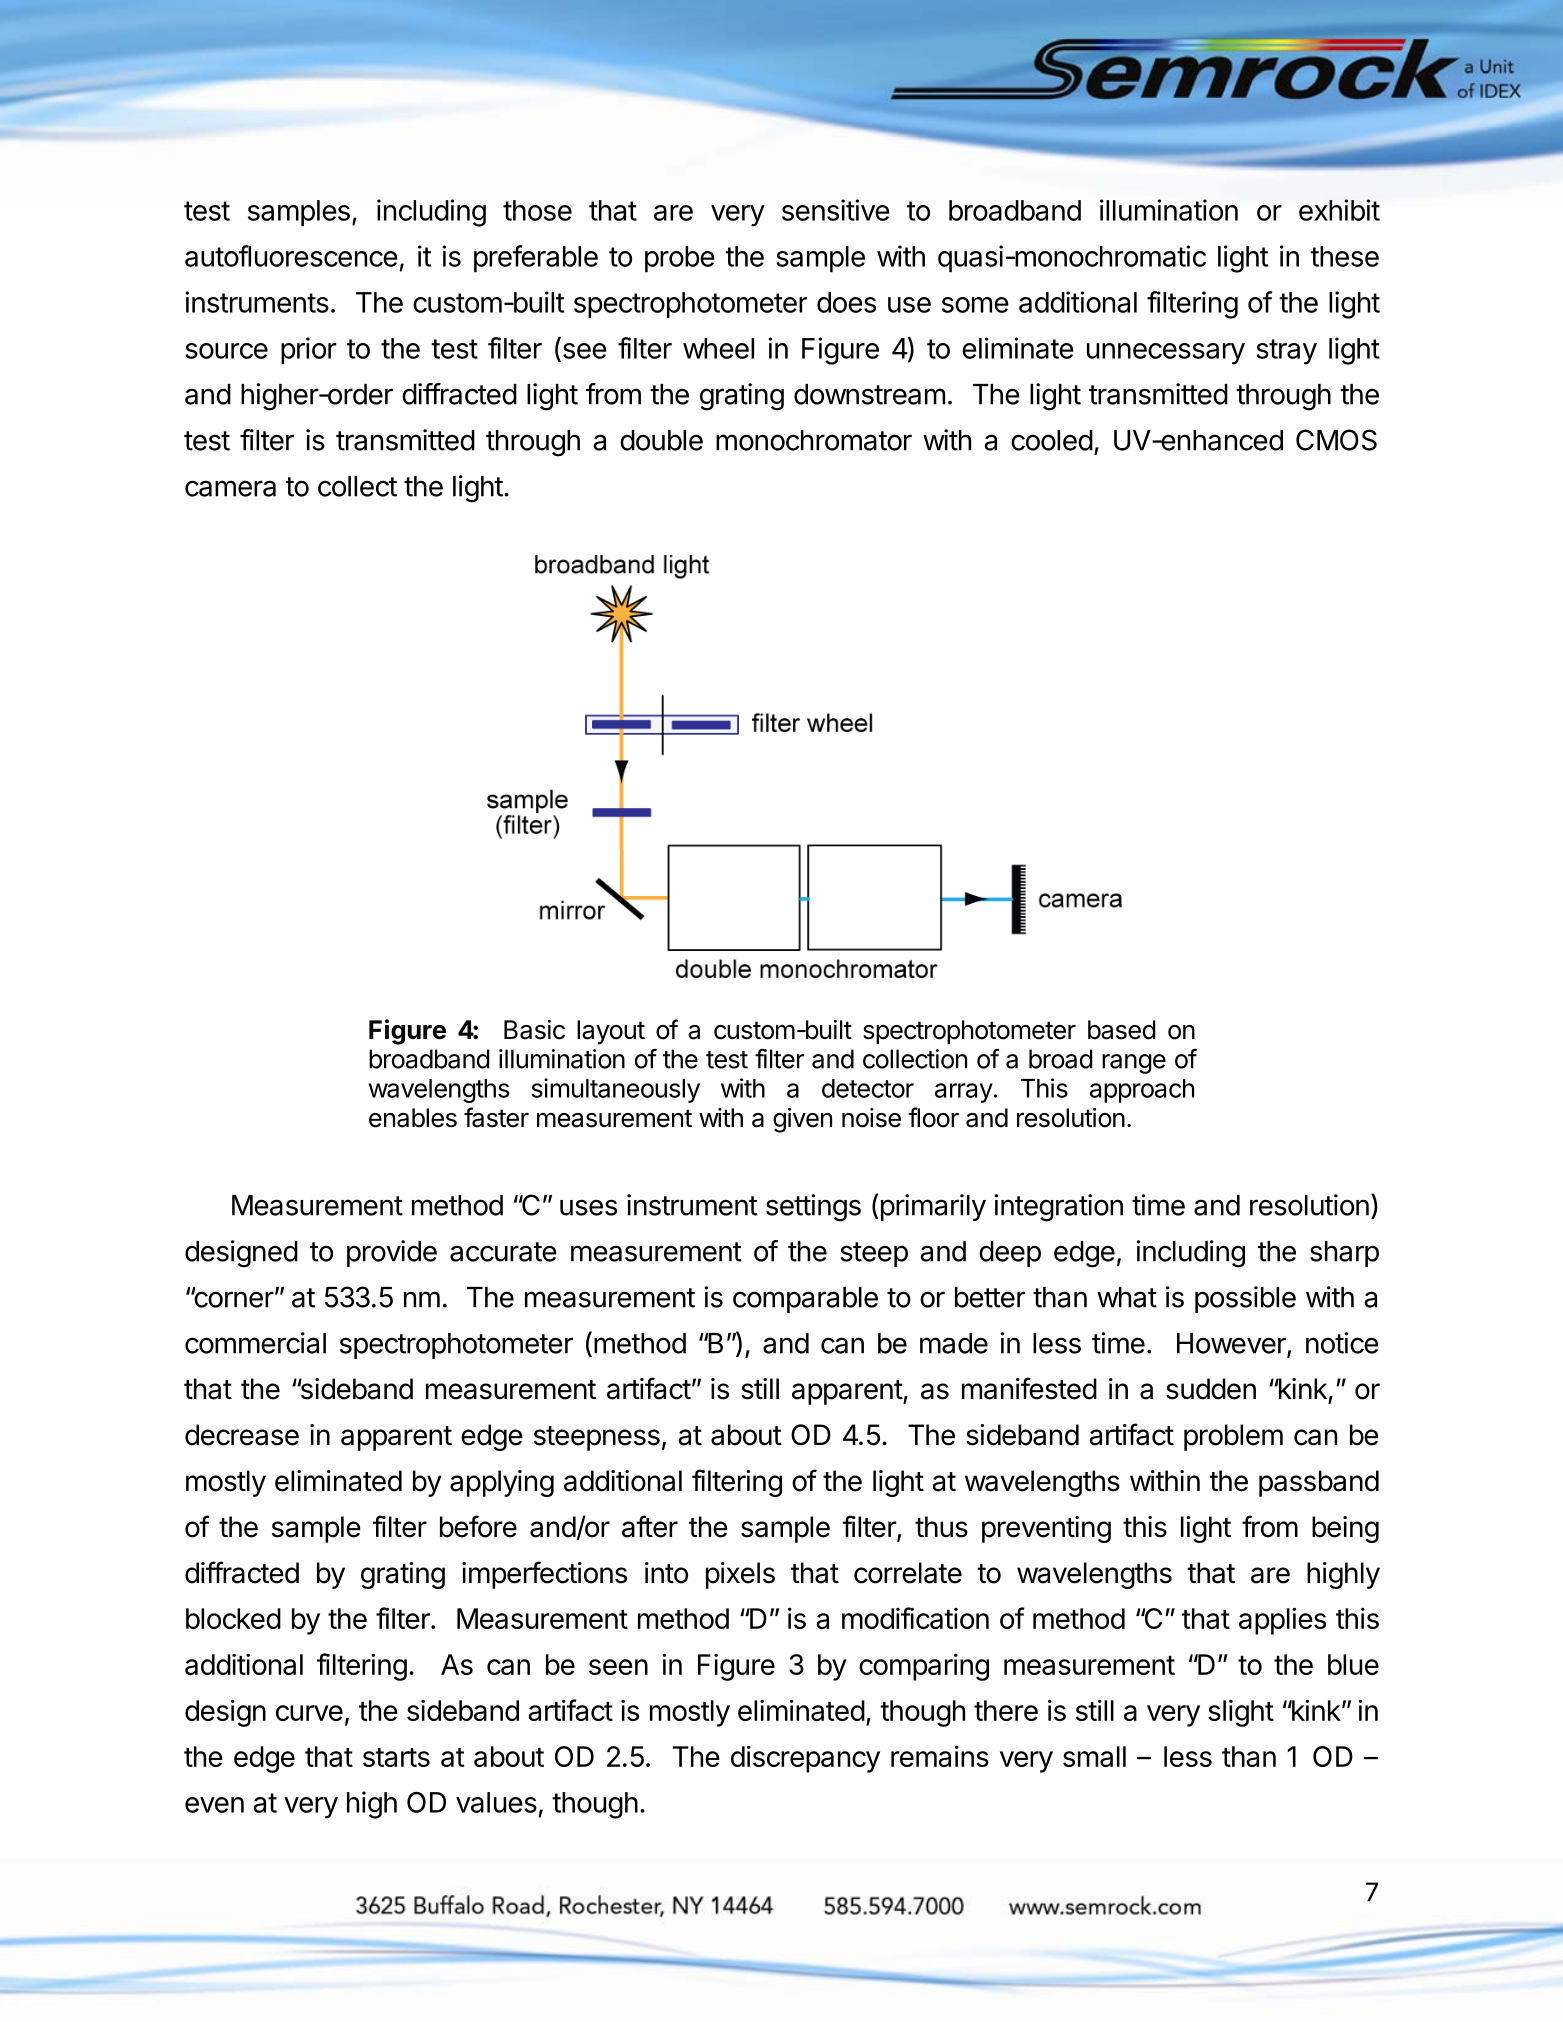  Describe the element at coordinates (413, 1118) in the image. I see `enables` at that location.
